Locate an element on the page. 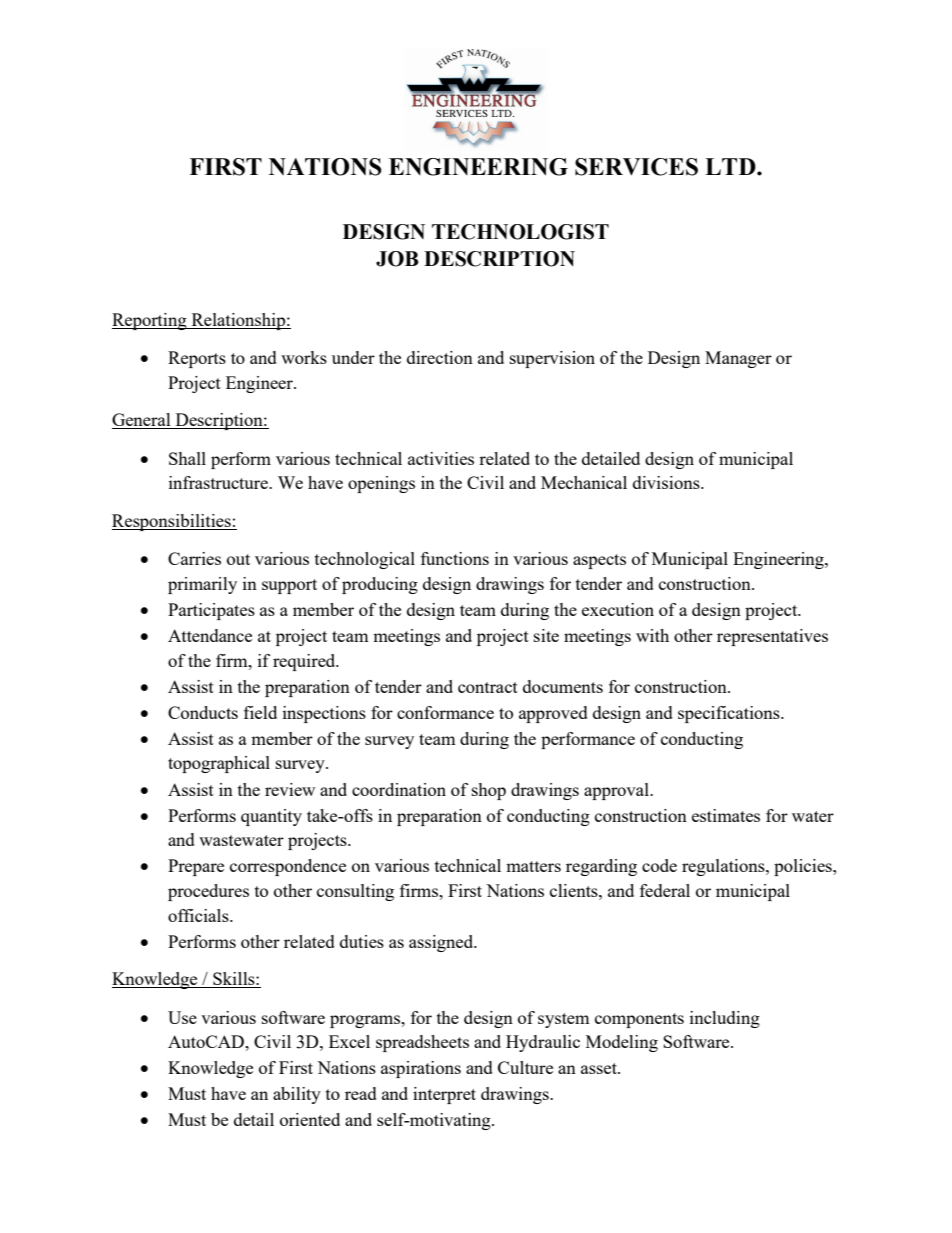  interpret is located at coordinates (444, 1095).
